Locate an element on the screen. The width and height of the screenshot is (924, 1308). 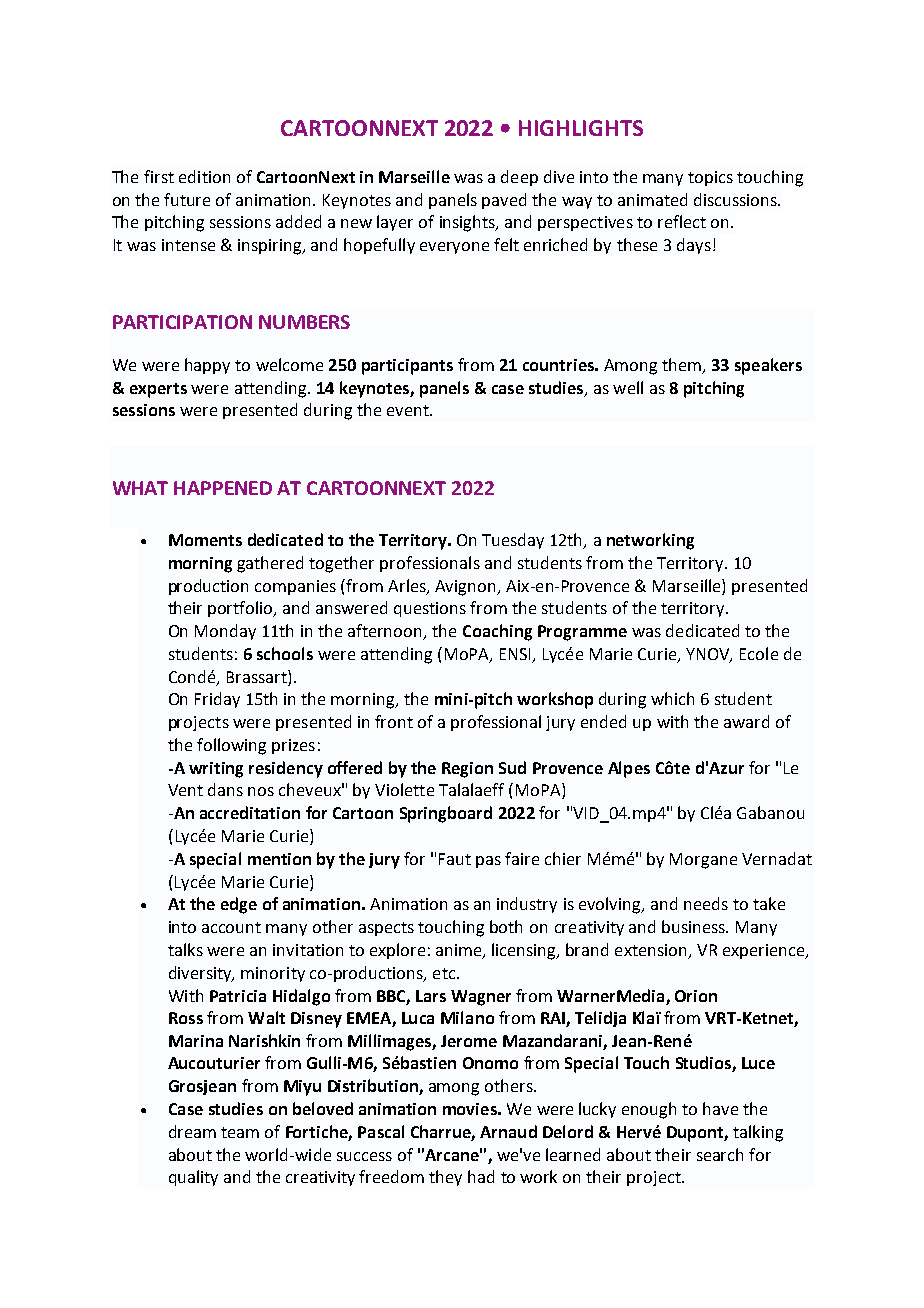
which is located at coordinates (672, 698).
